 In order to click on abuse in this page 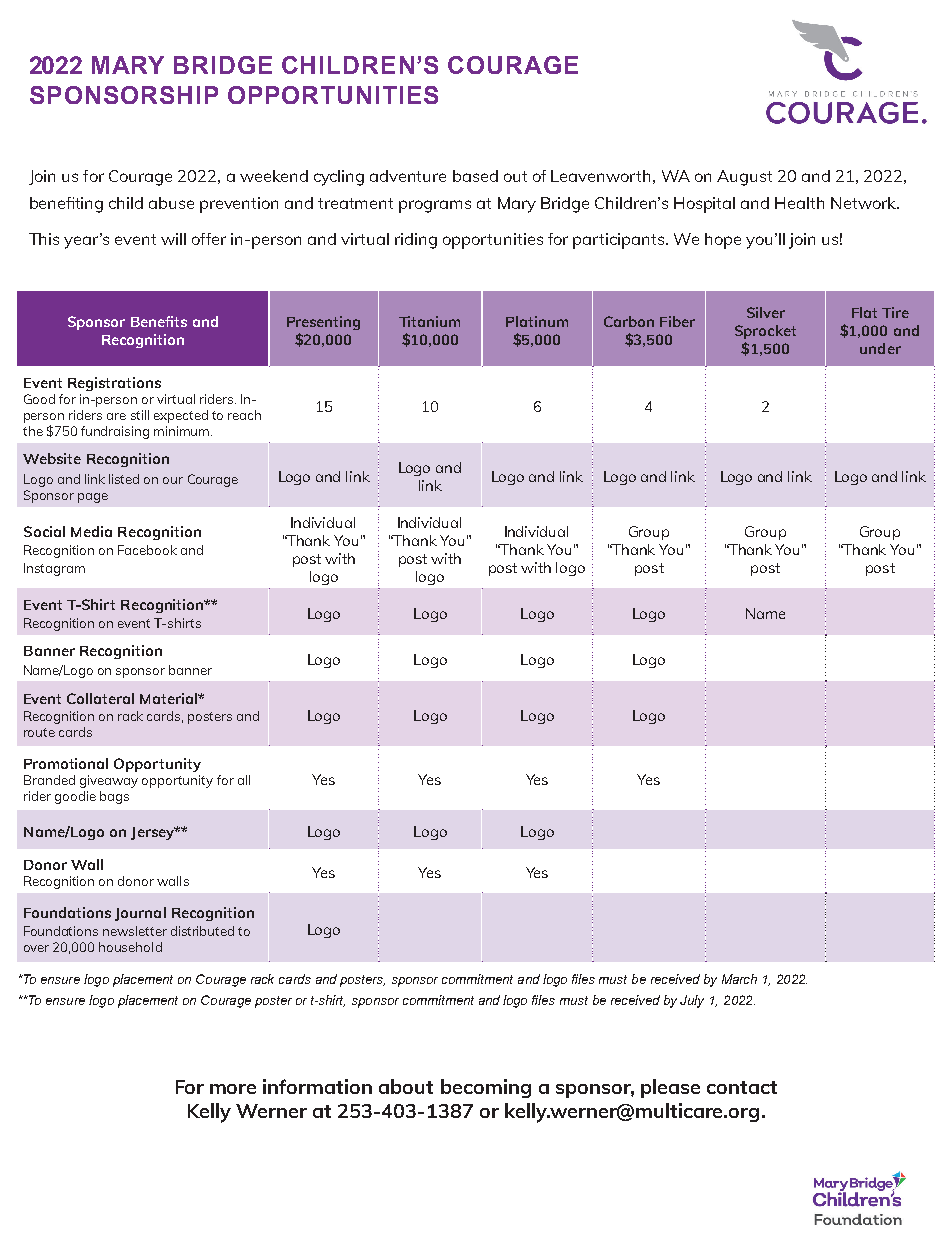, I will do `click(171, 203)`.
